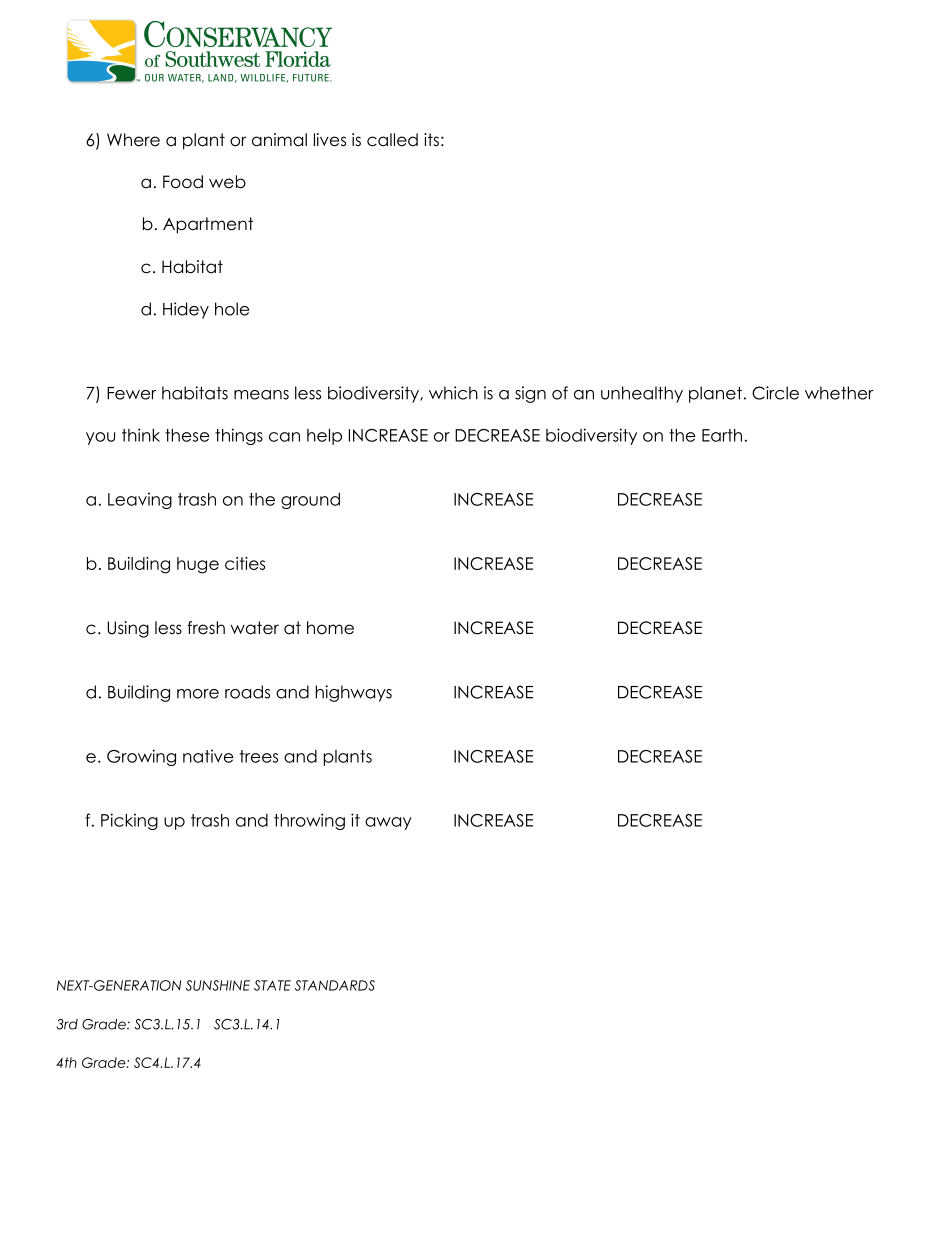  What do you see at coordinates (392, 140) in the page?
I see `called` at bounding box center [392, 140].
